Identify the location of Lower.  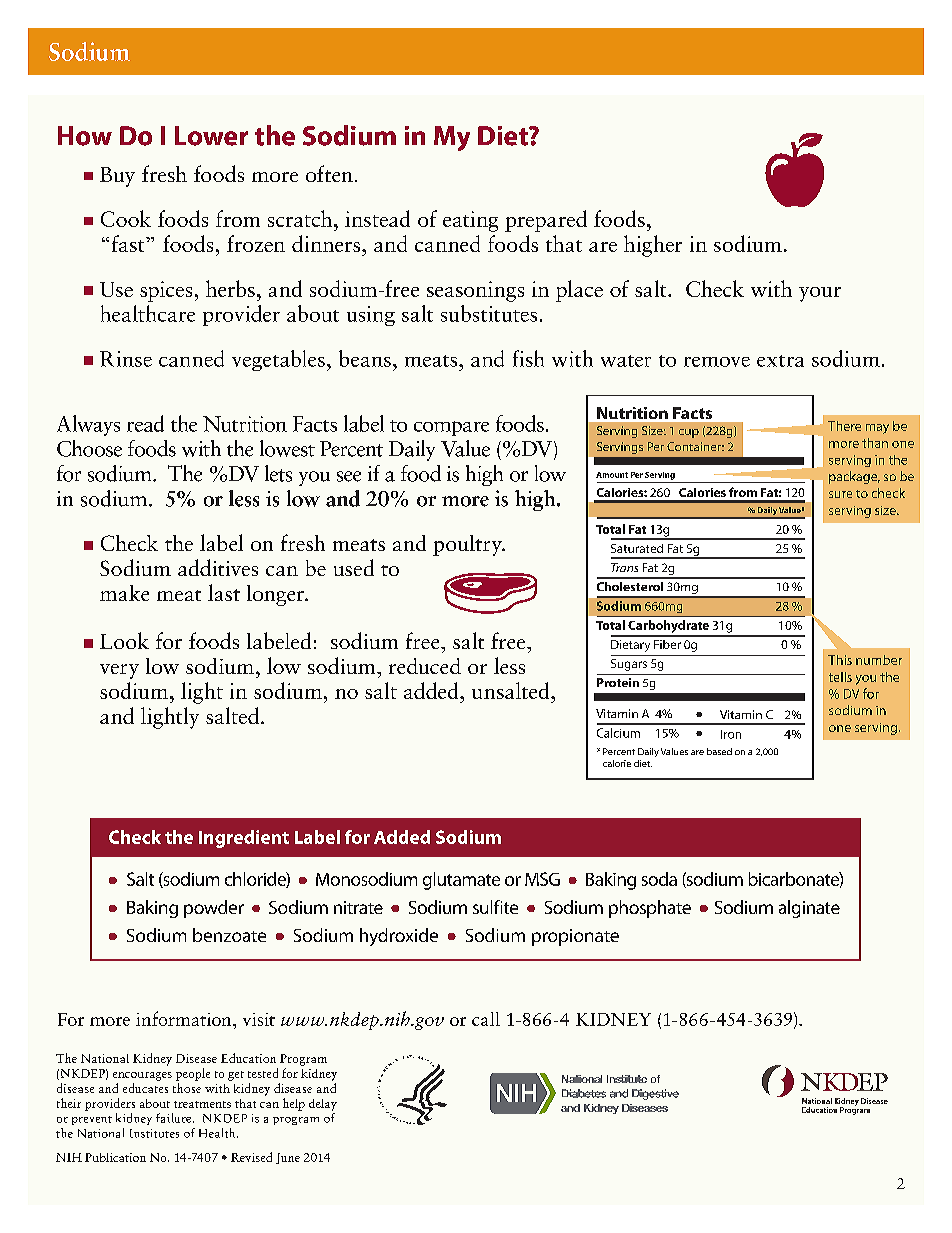
(211, 136).
